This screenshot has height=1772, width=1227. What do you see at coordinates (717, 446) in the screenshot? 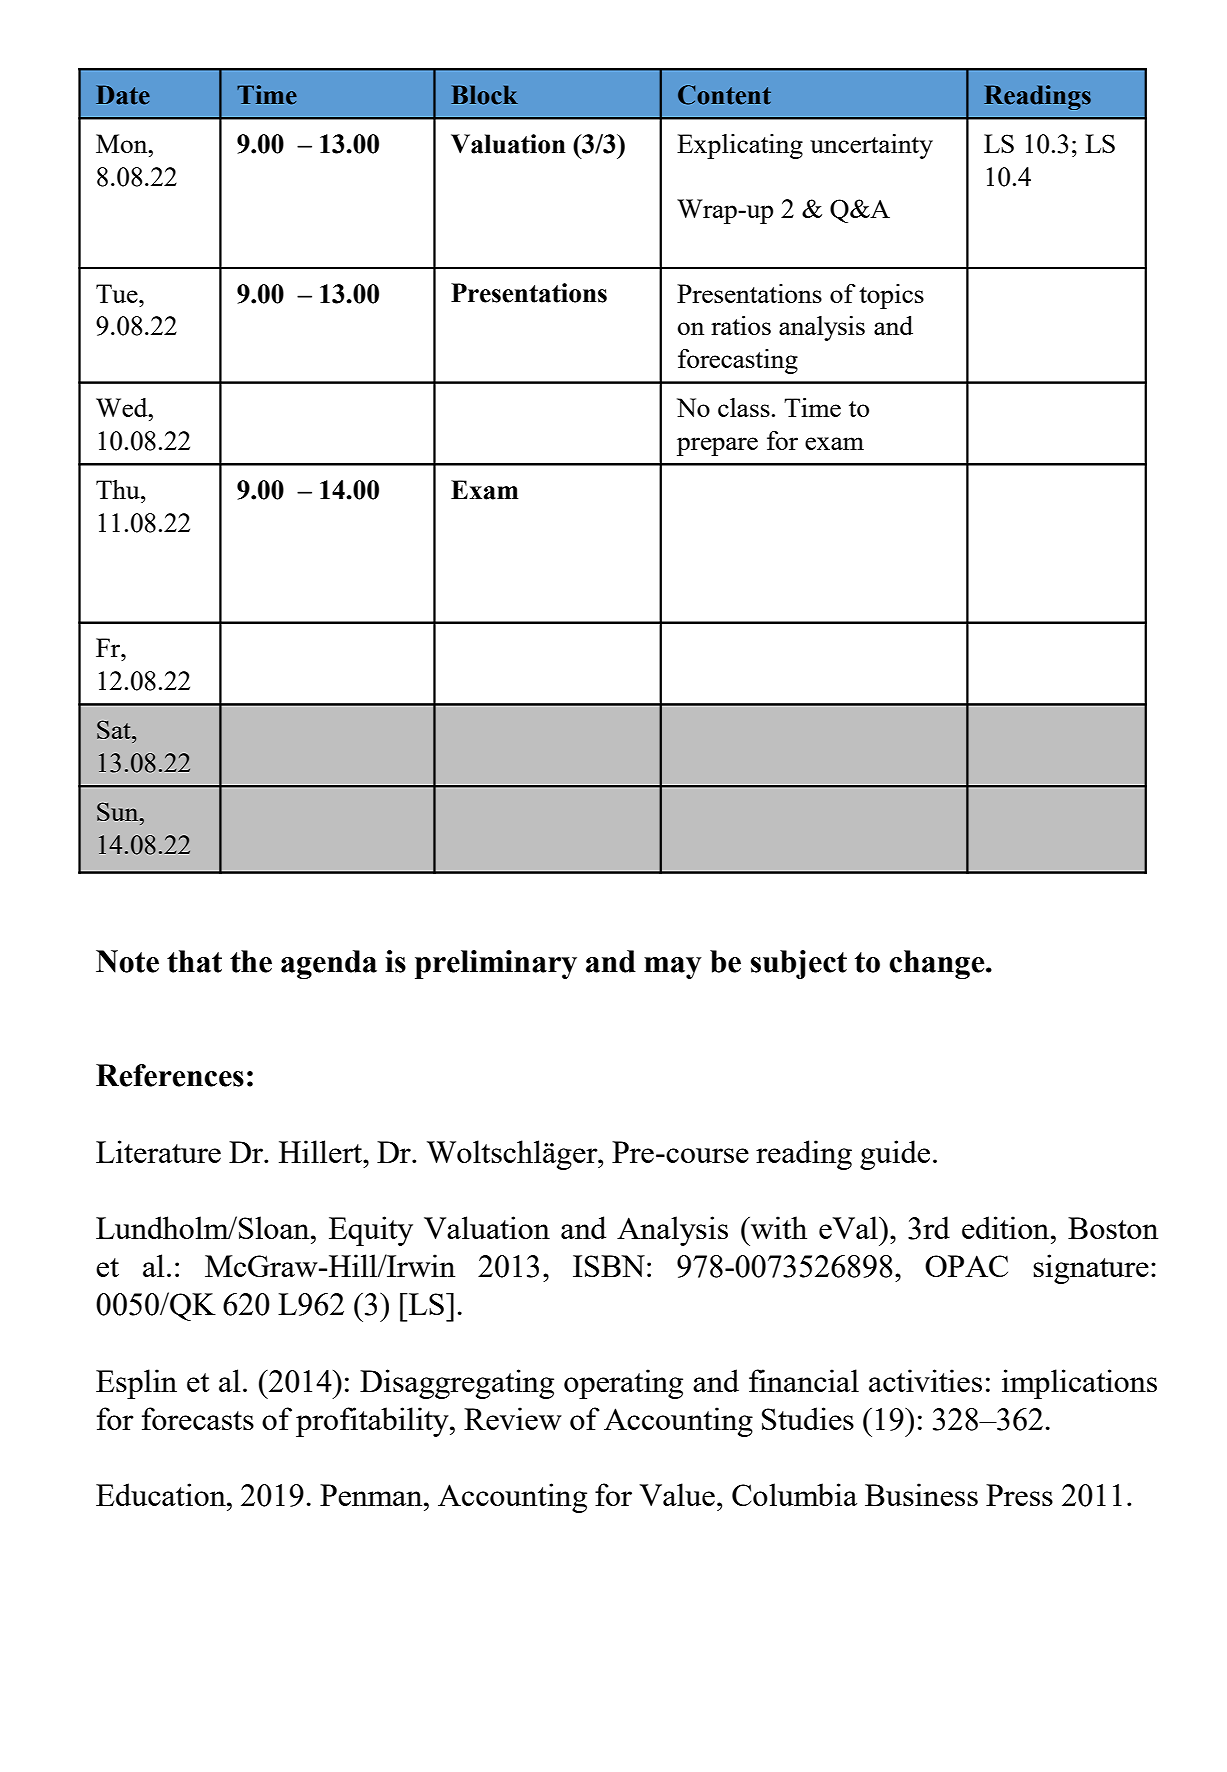
I see `prepare` at bounding box center [717, 446].
